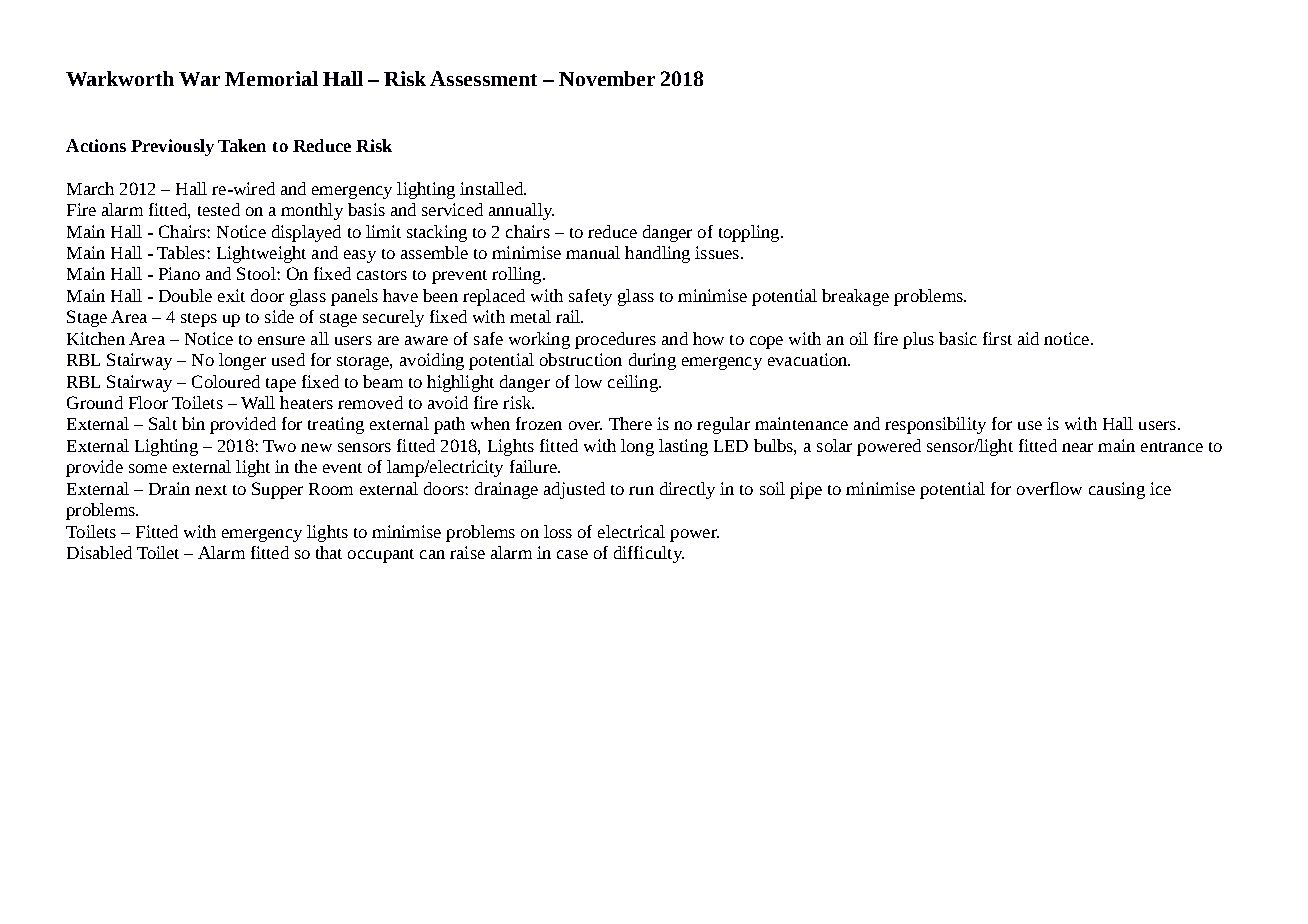 The image size is (1308, 924). I want to click on Coloured, so click(226, 381).
